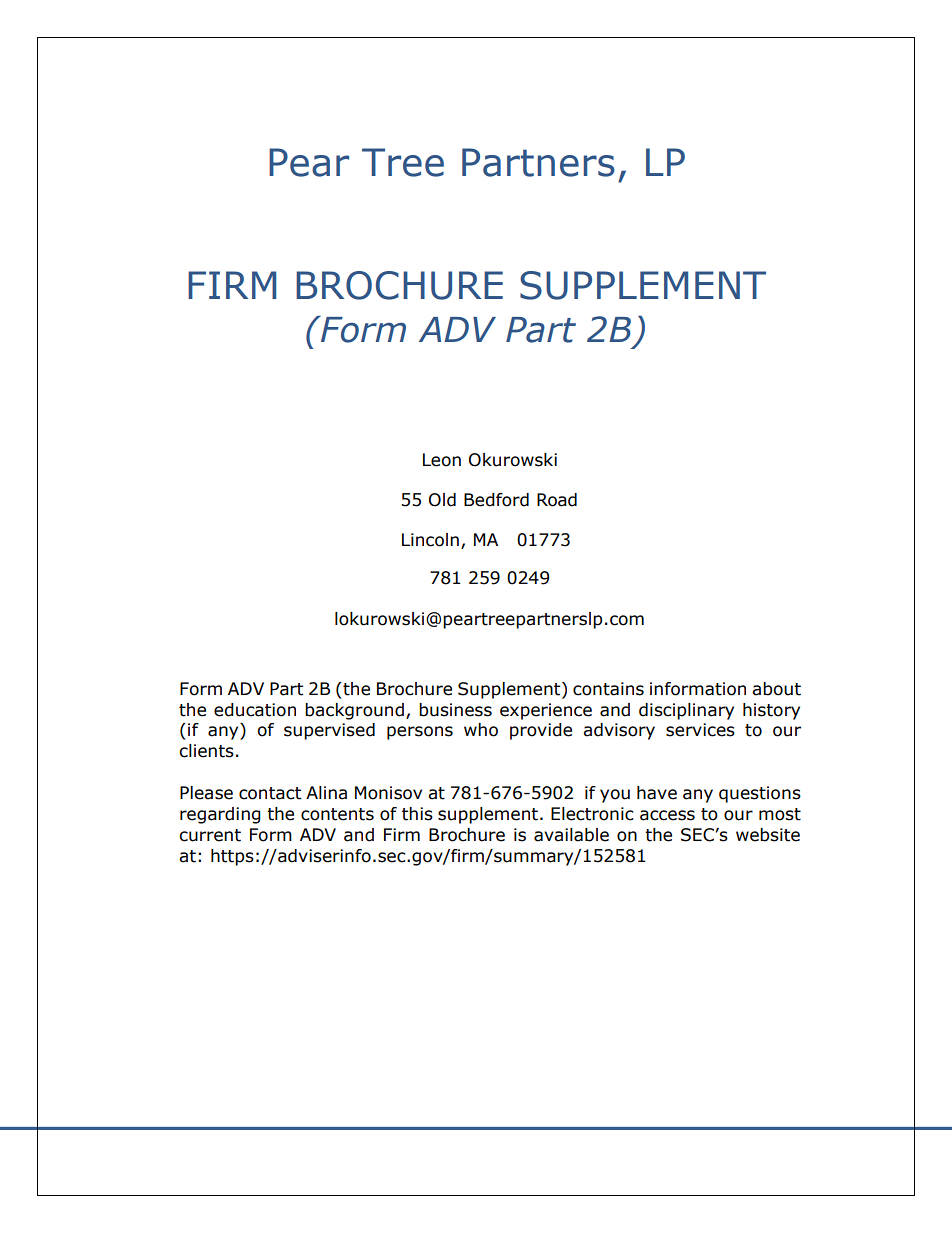  What do you see at coordinates (442, 500) in the page?
I see `Old` at bounding box center [442, 500].
